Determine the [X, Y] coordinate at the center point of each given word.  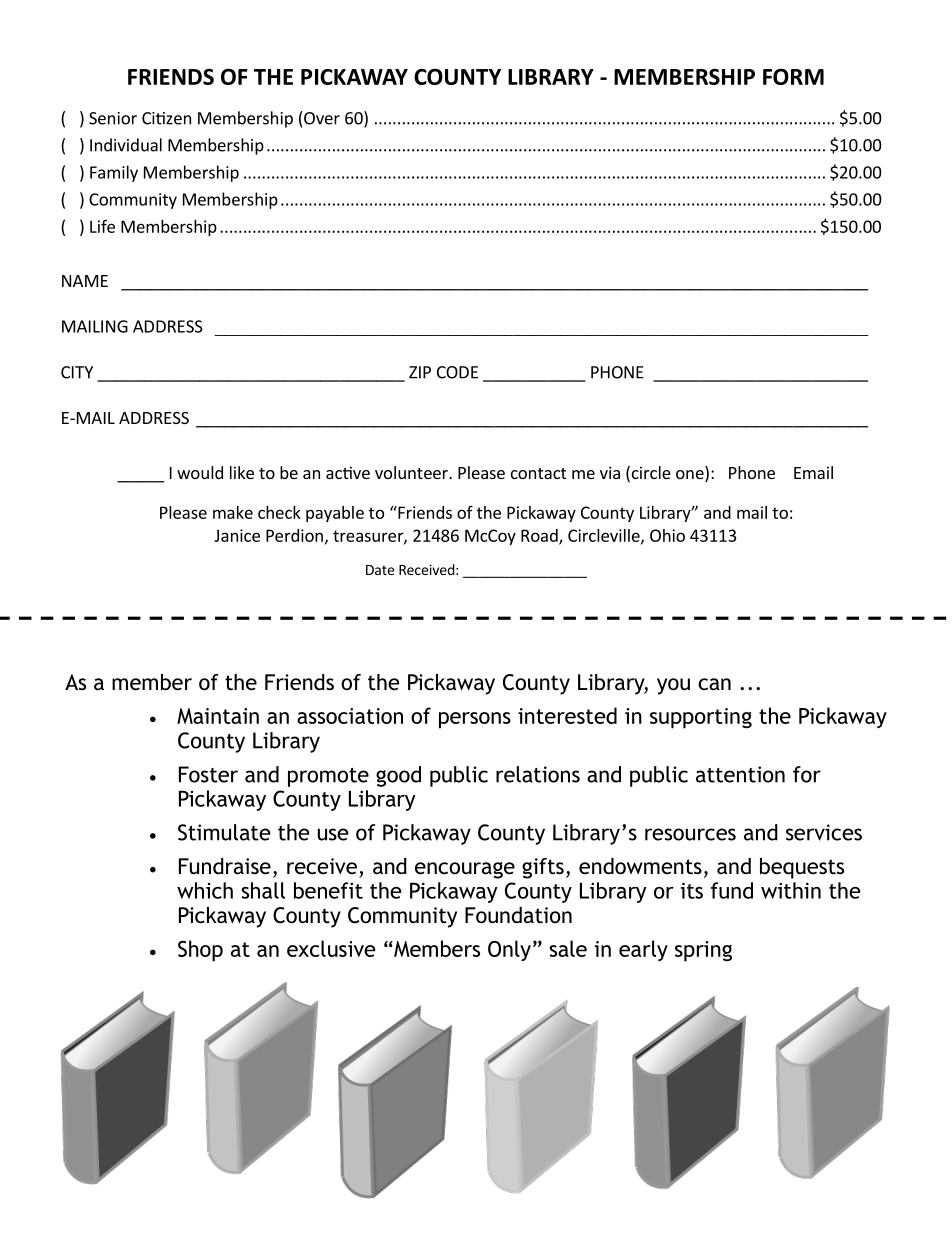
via [610, 472]
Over [321, 118]
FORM [793, 77]
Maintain [218, 716]
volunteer [412, 472]
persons [475, 720]
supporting [701, 718]
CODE [457, 372]
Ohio [667, 535]
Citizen [166, 118]
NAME [85, 281]
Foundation [518, 915]
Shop [200, 951]
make [233, 512]
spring [703, 951]
